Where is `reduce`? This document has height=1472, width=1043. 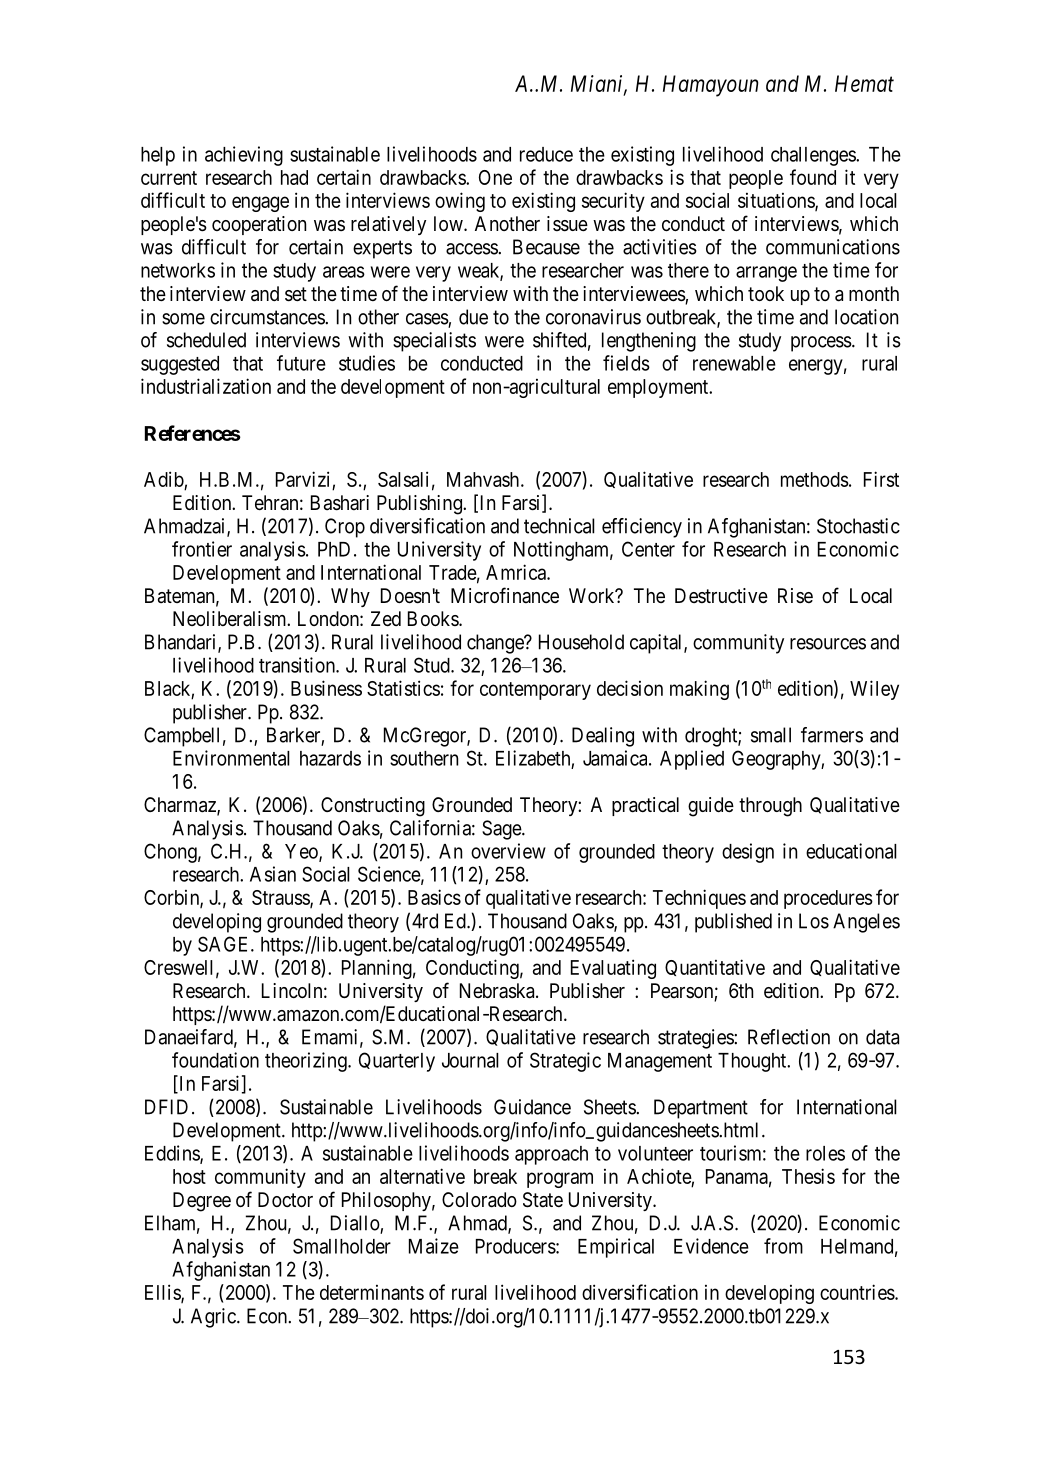 reduce is located at coordinates (546, 154).
